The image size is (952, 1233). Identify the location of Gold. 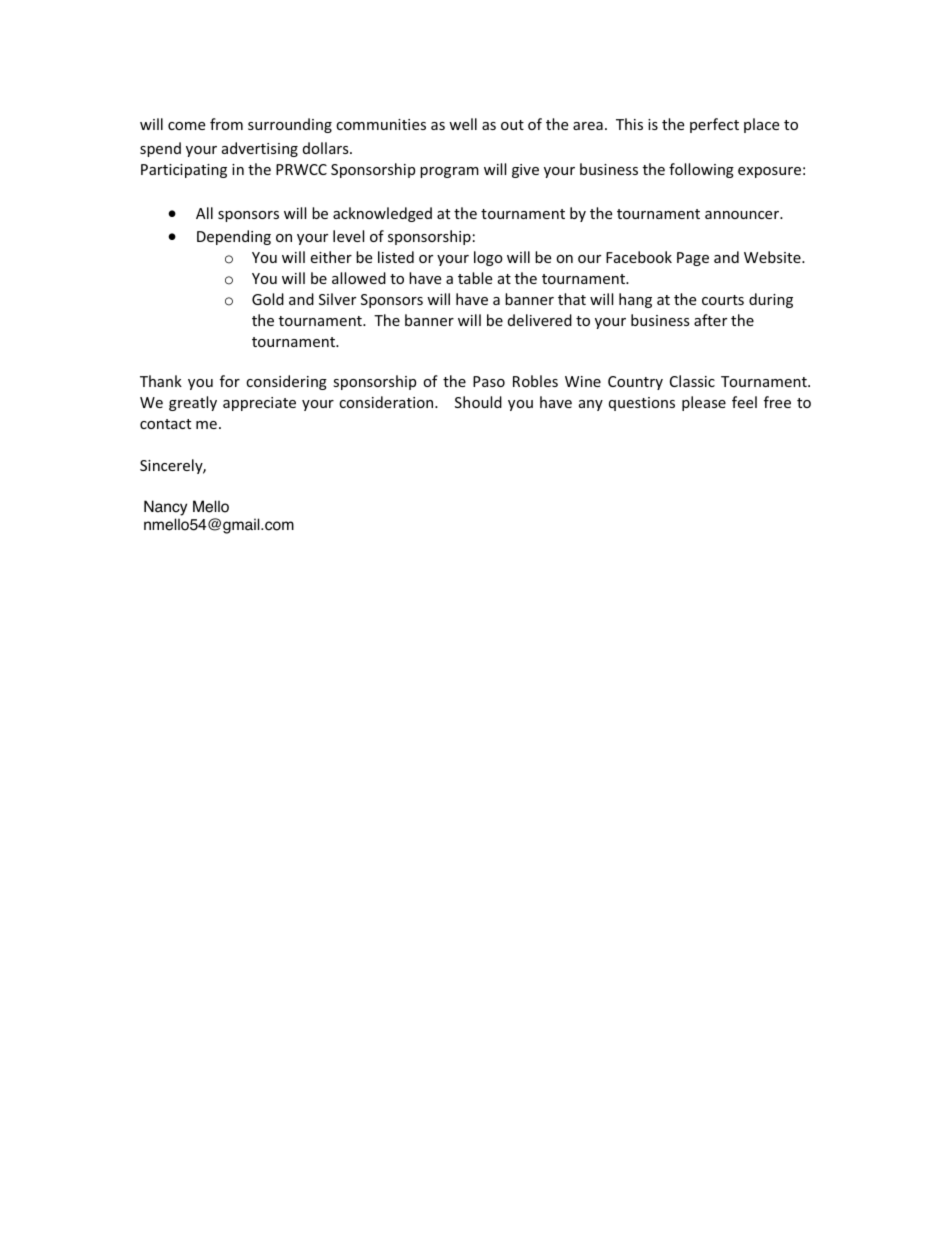
(268, 299).
